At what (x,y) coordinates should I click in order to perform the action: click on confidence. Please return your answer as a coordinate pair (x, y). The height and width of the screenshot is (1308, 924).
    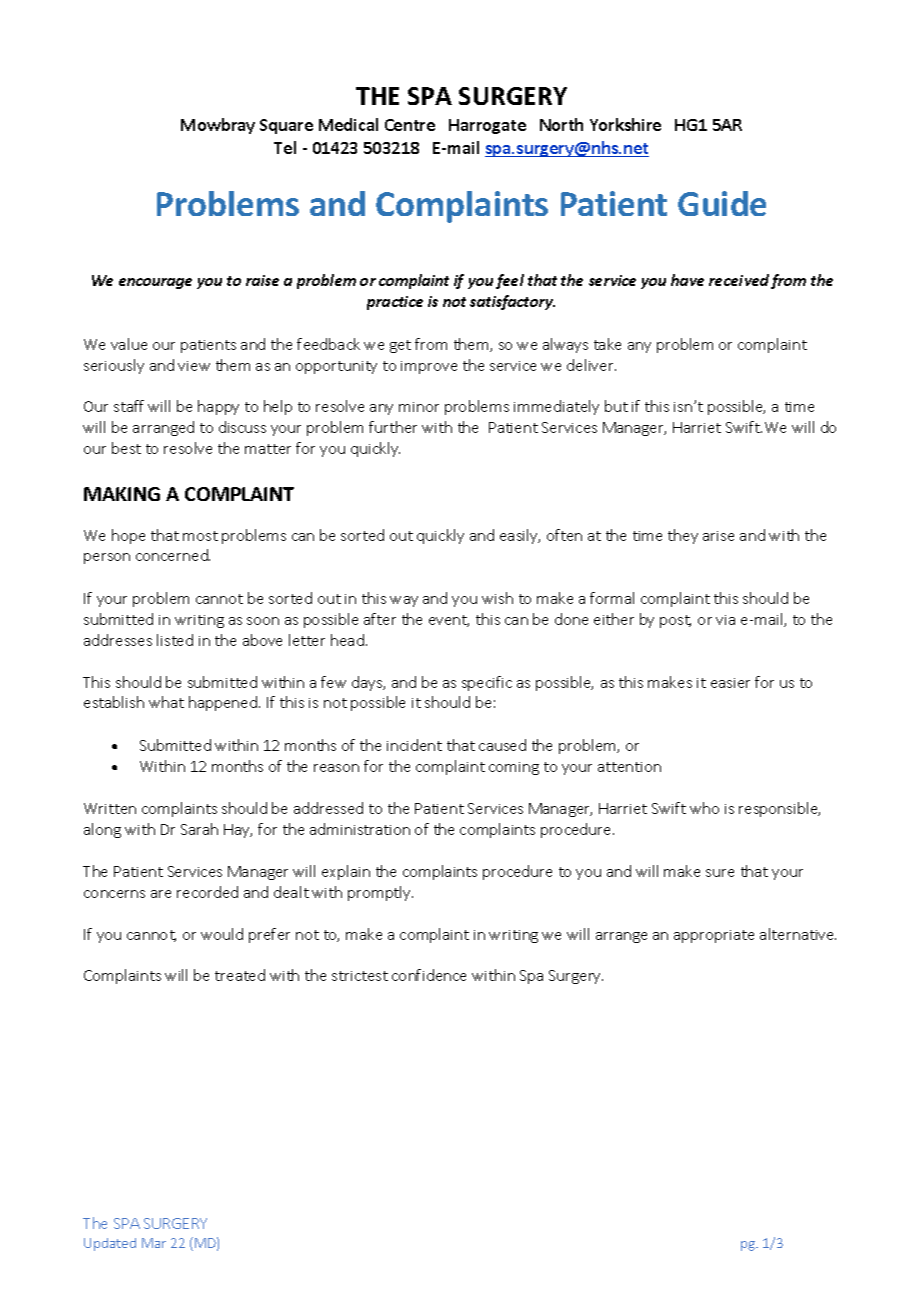
    Looking at the image, I should click on (429, 975).
